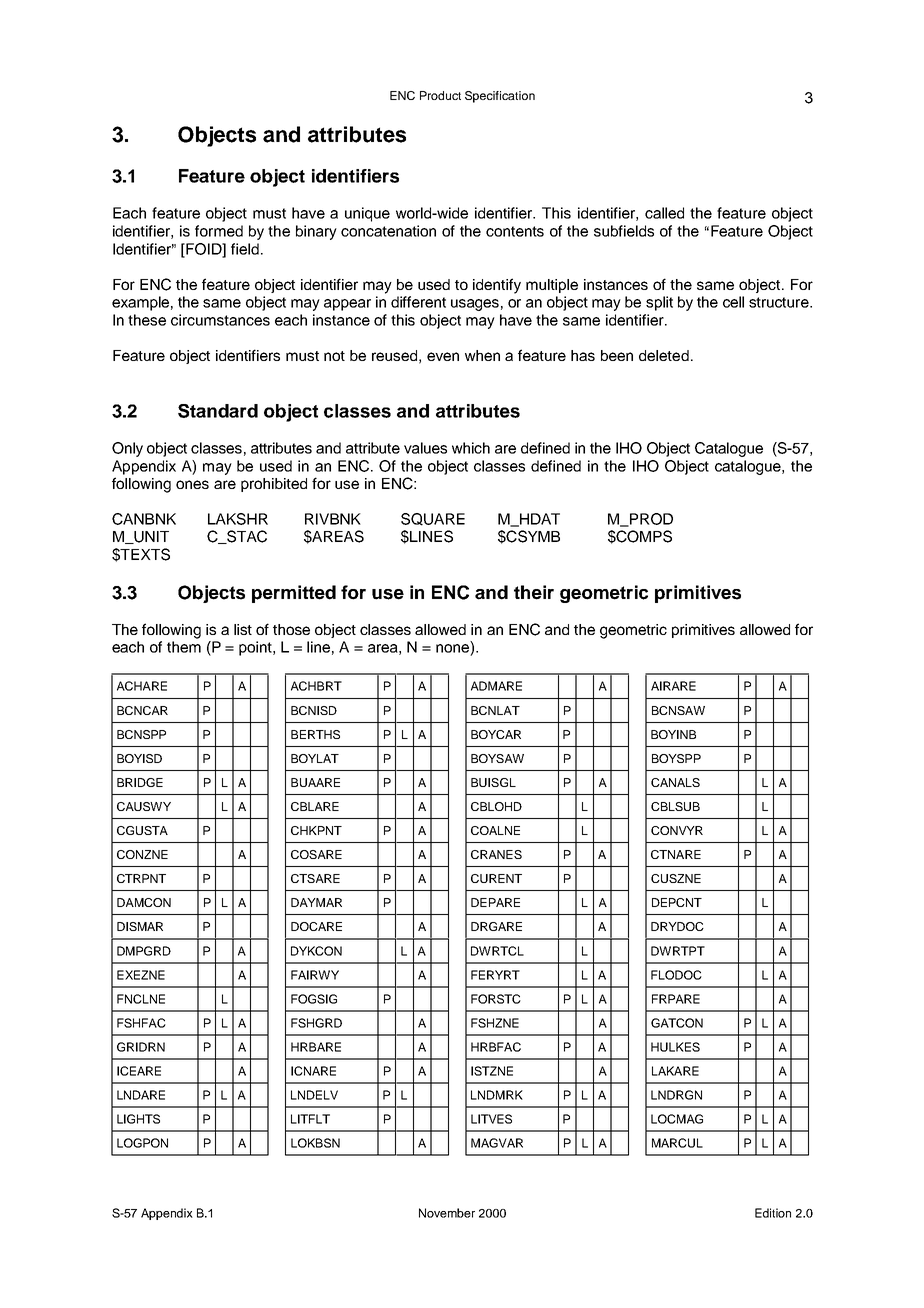 This image has width=924, height=1308. I want to click on BRIDGE, so click(140, 782).
